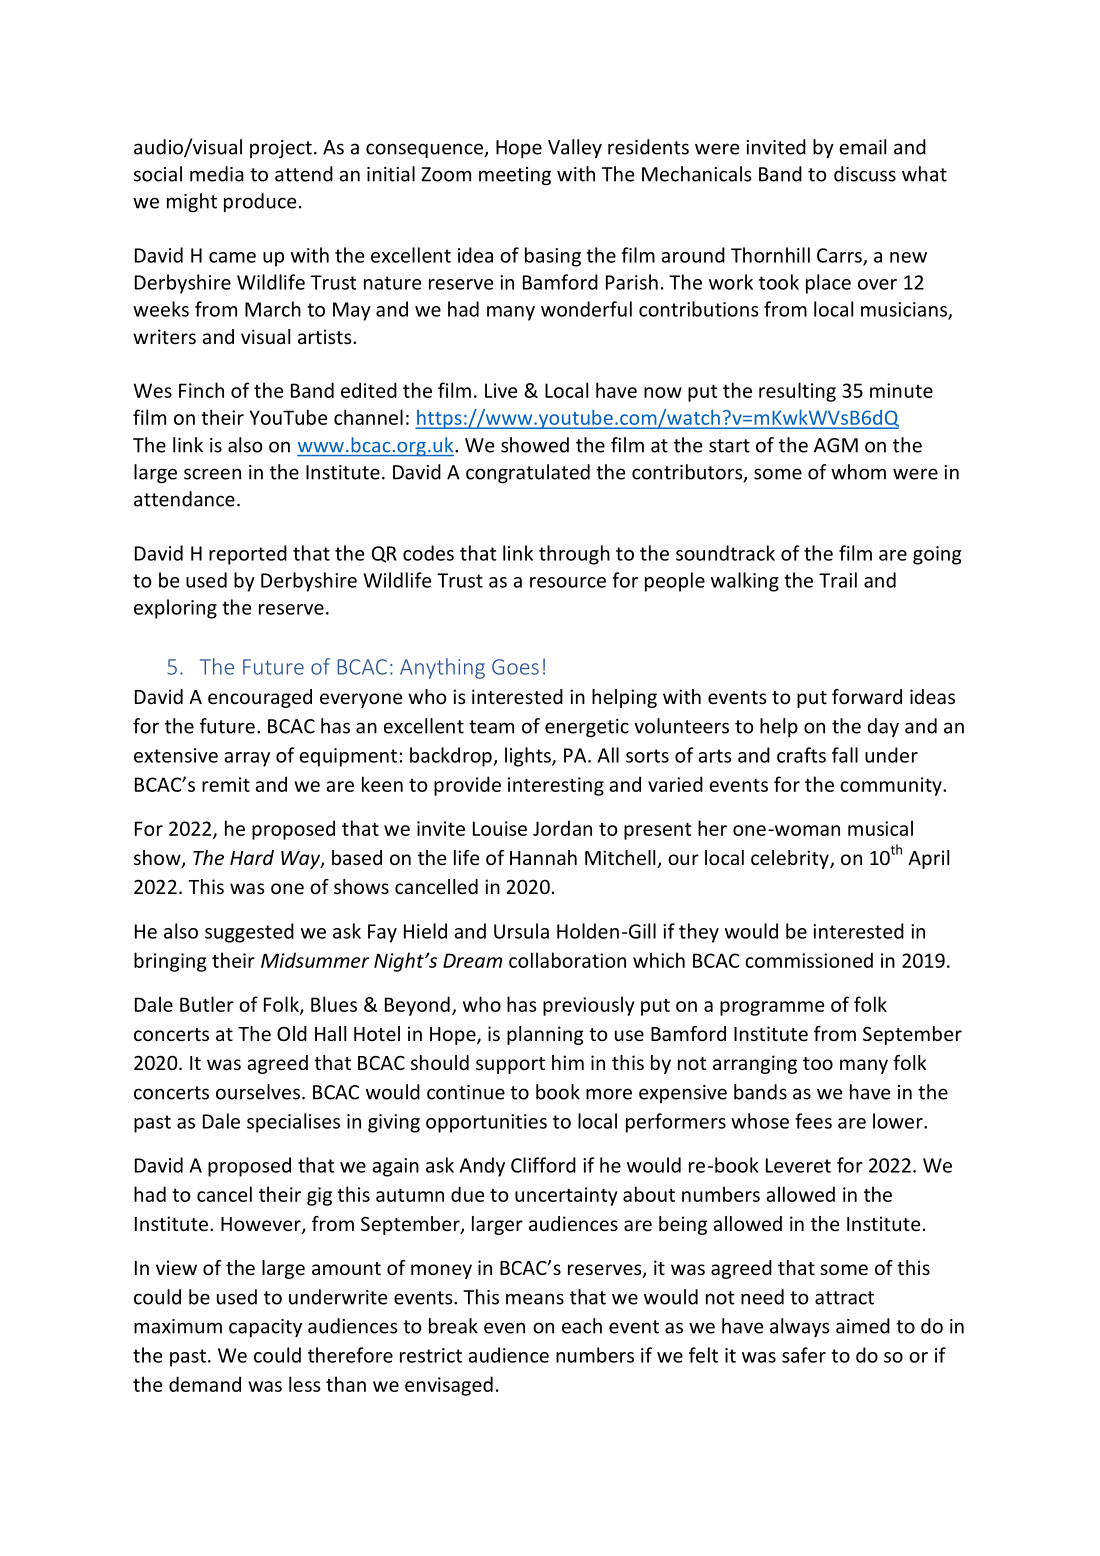  What do you see at coordinates (568, 582) in the document?
I see `resource` at bounding box center [568, 582].
